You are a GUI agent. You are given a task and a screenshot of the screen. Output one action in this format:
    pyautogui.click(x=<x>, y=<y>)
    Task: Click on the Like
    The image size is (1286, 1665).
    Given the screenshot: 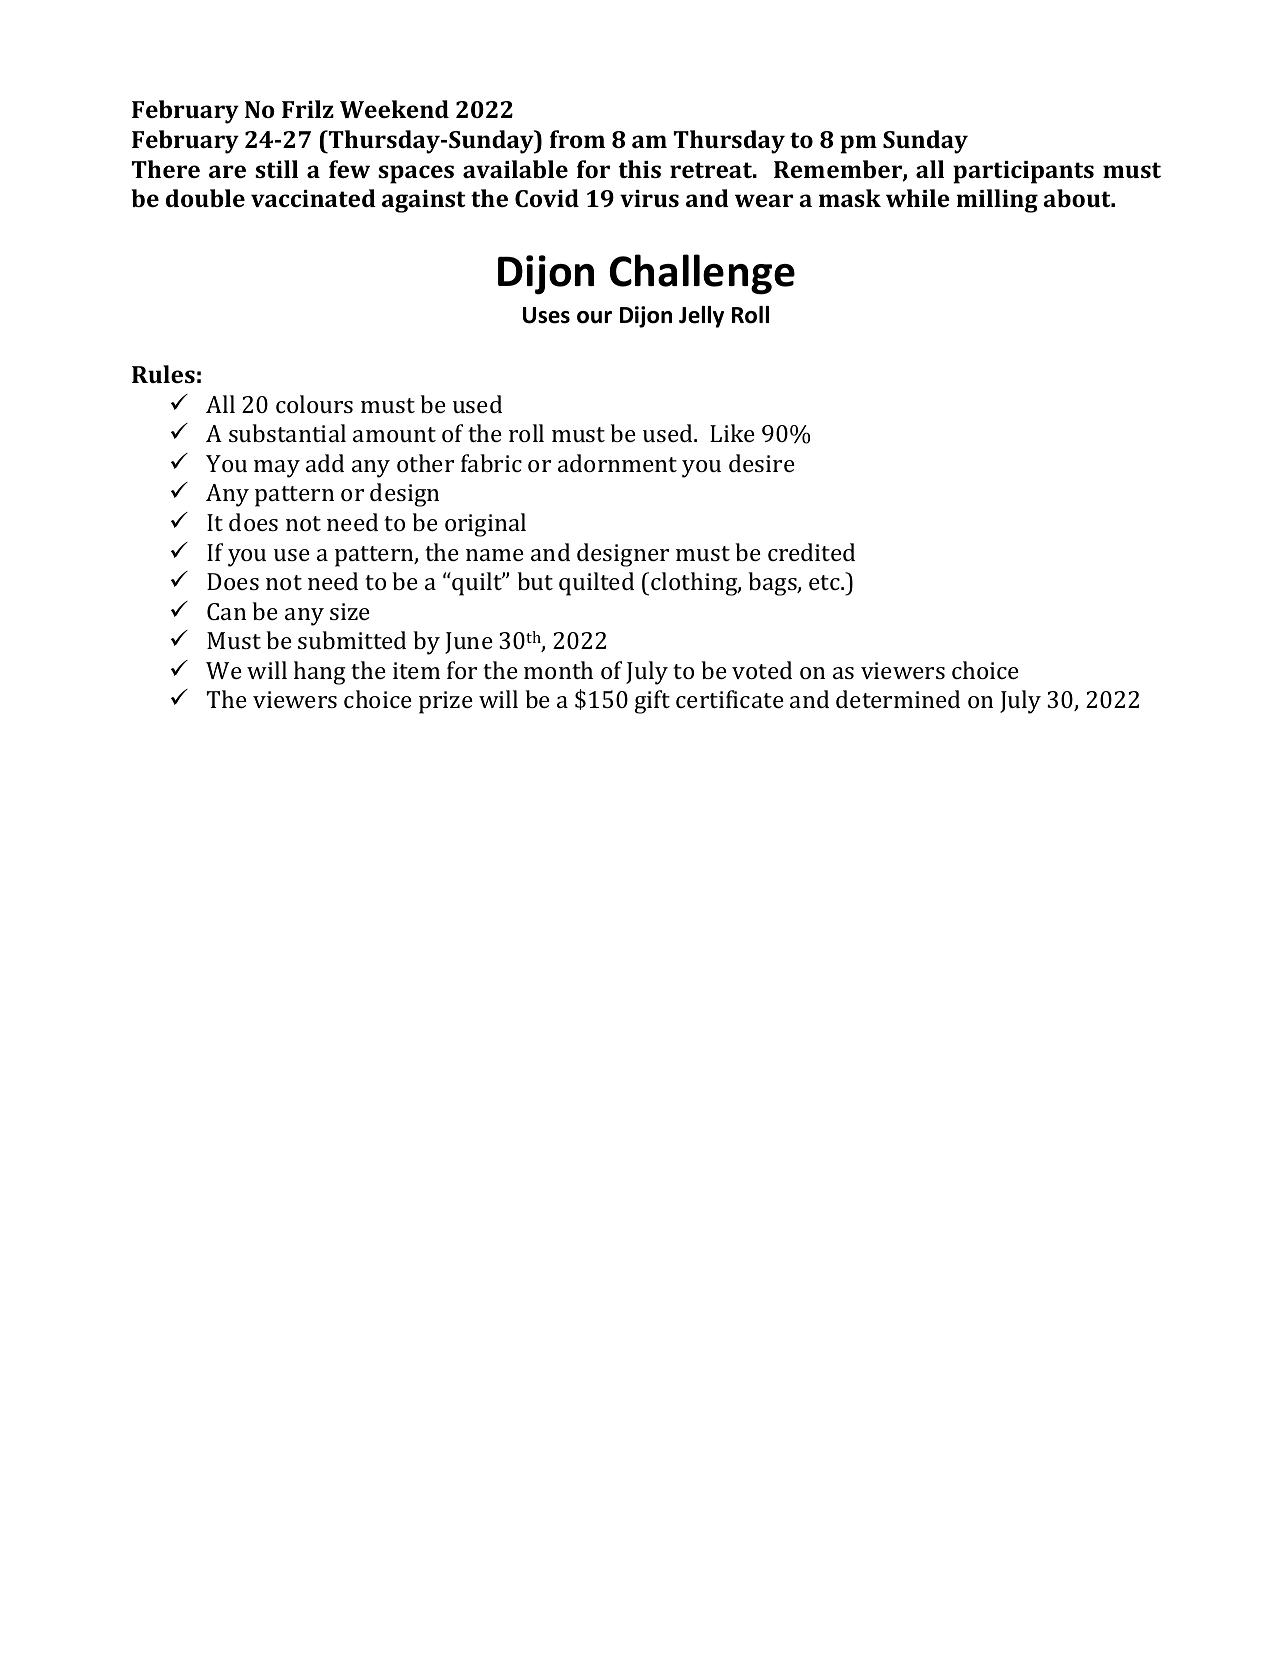 What is the action you would take?
    pyautogui.click(x=732, y=433)
